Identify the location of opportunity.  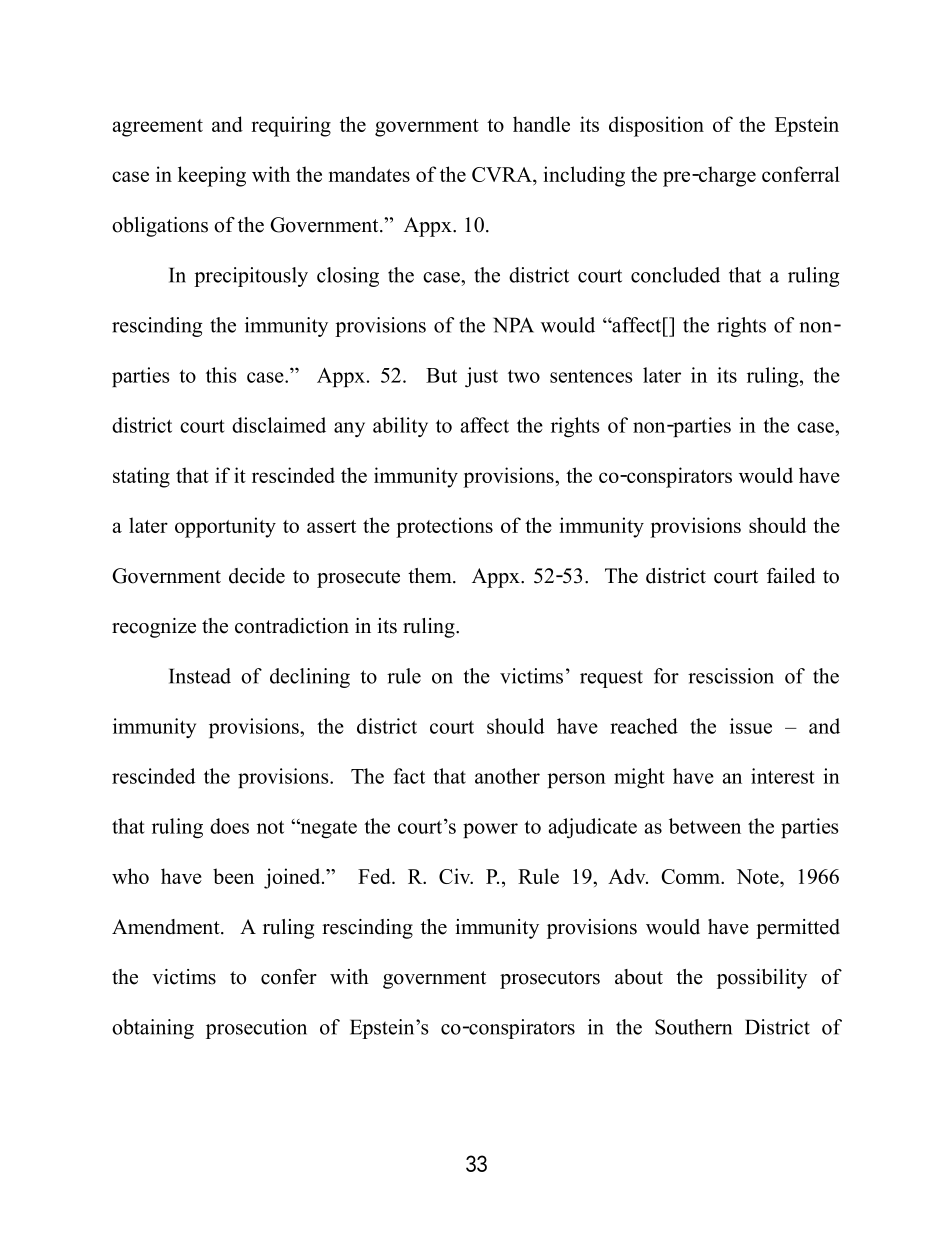
(225, 527).
